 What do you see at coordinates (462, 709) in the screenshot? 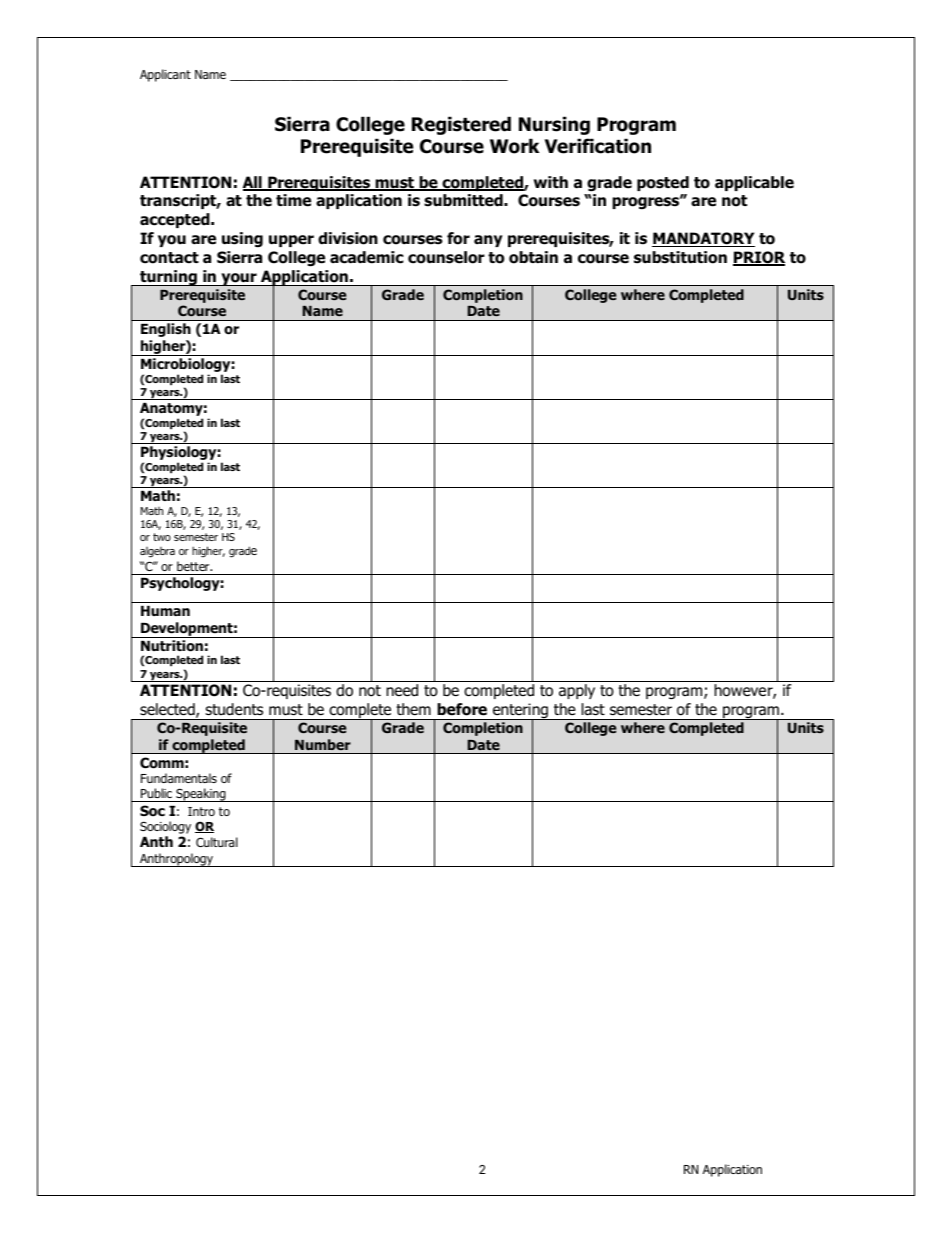
I see `before` at bounding box center [462, 709].
